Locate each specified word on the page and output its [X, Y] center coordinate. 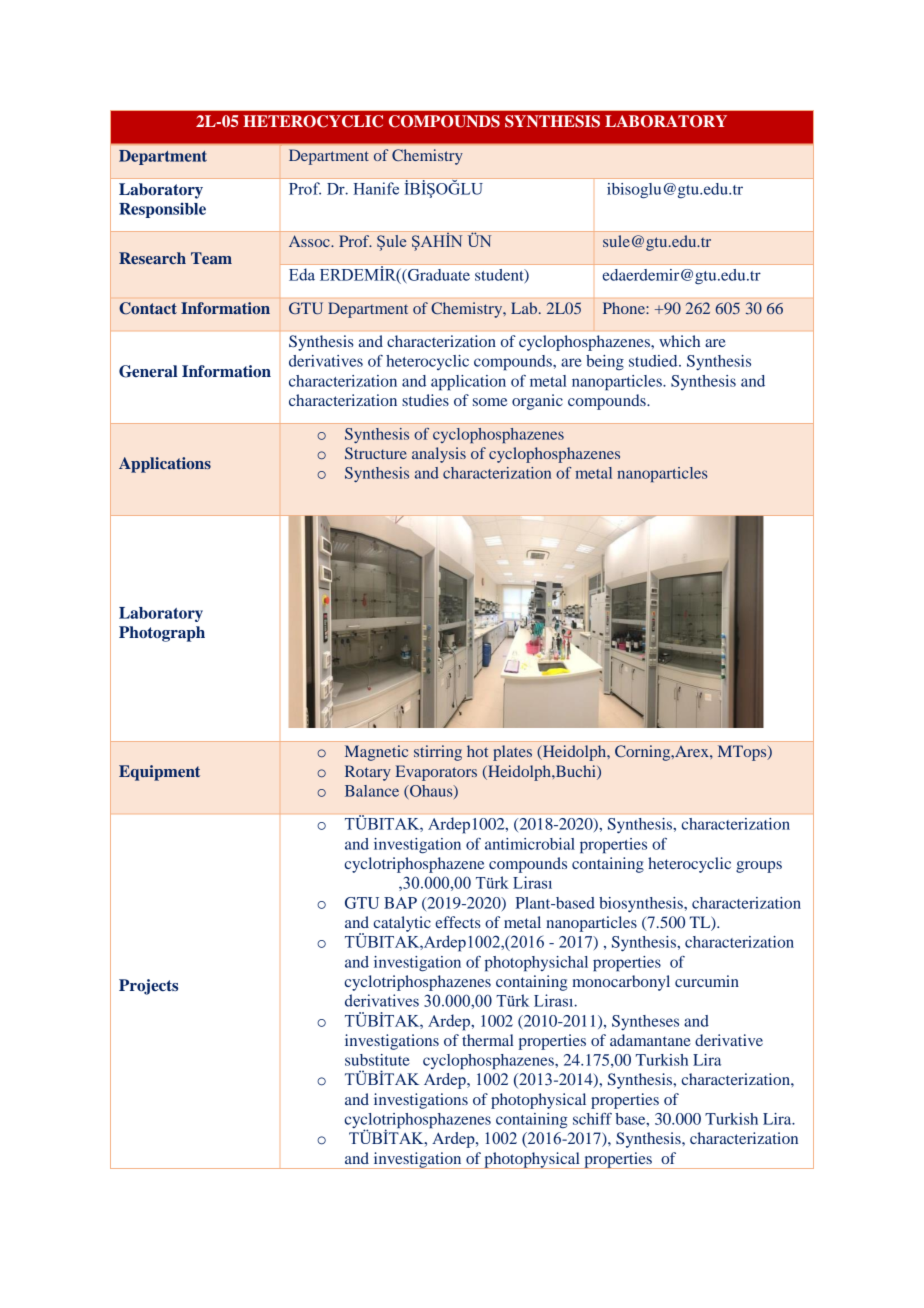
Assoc [310, 241]
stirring [438, 753]
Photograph [162, 634]
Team [211, 258]
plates [512, 753]
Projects [148, 987]
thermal [488, 1040]
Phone [625, 308]
